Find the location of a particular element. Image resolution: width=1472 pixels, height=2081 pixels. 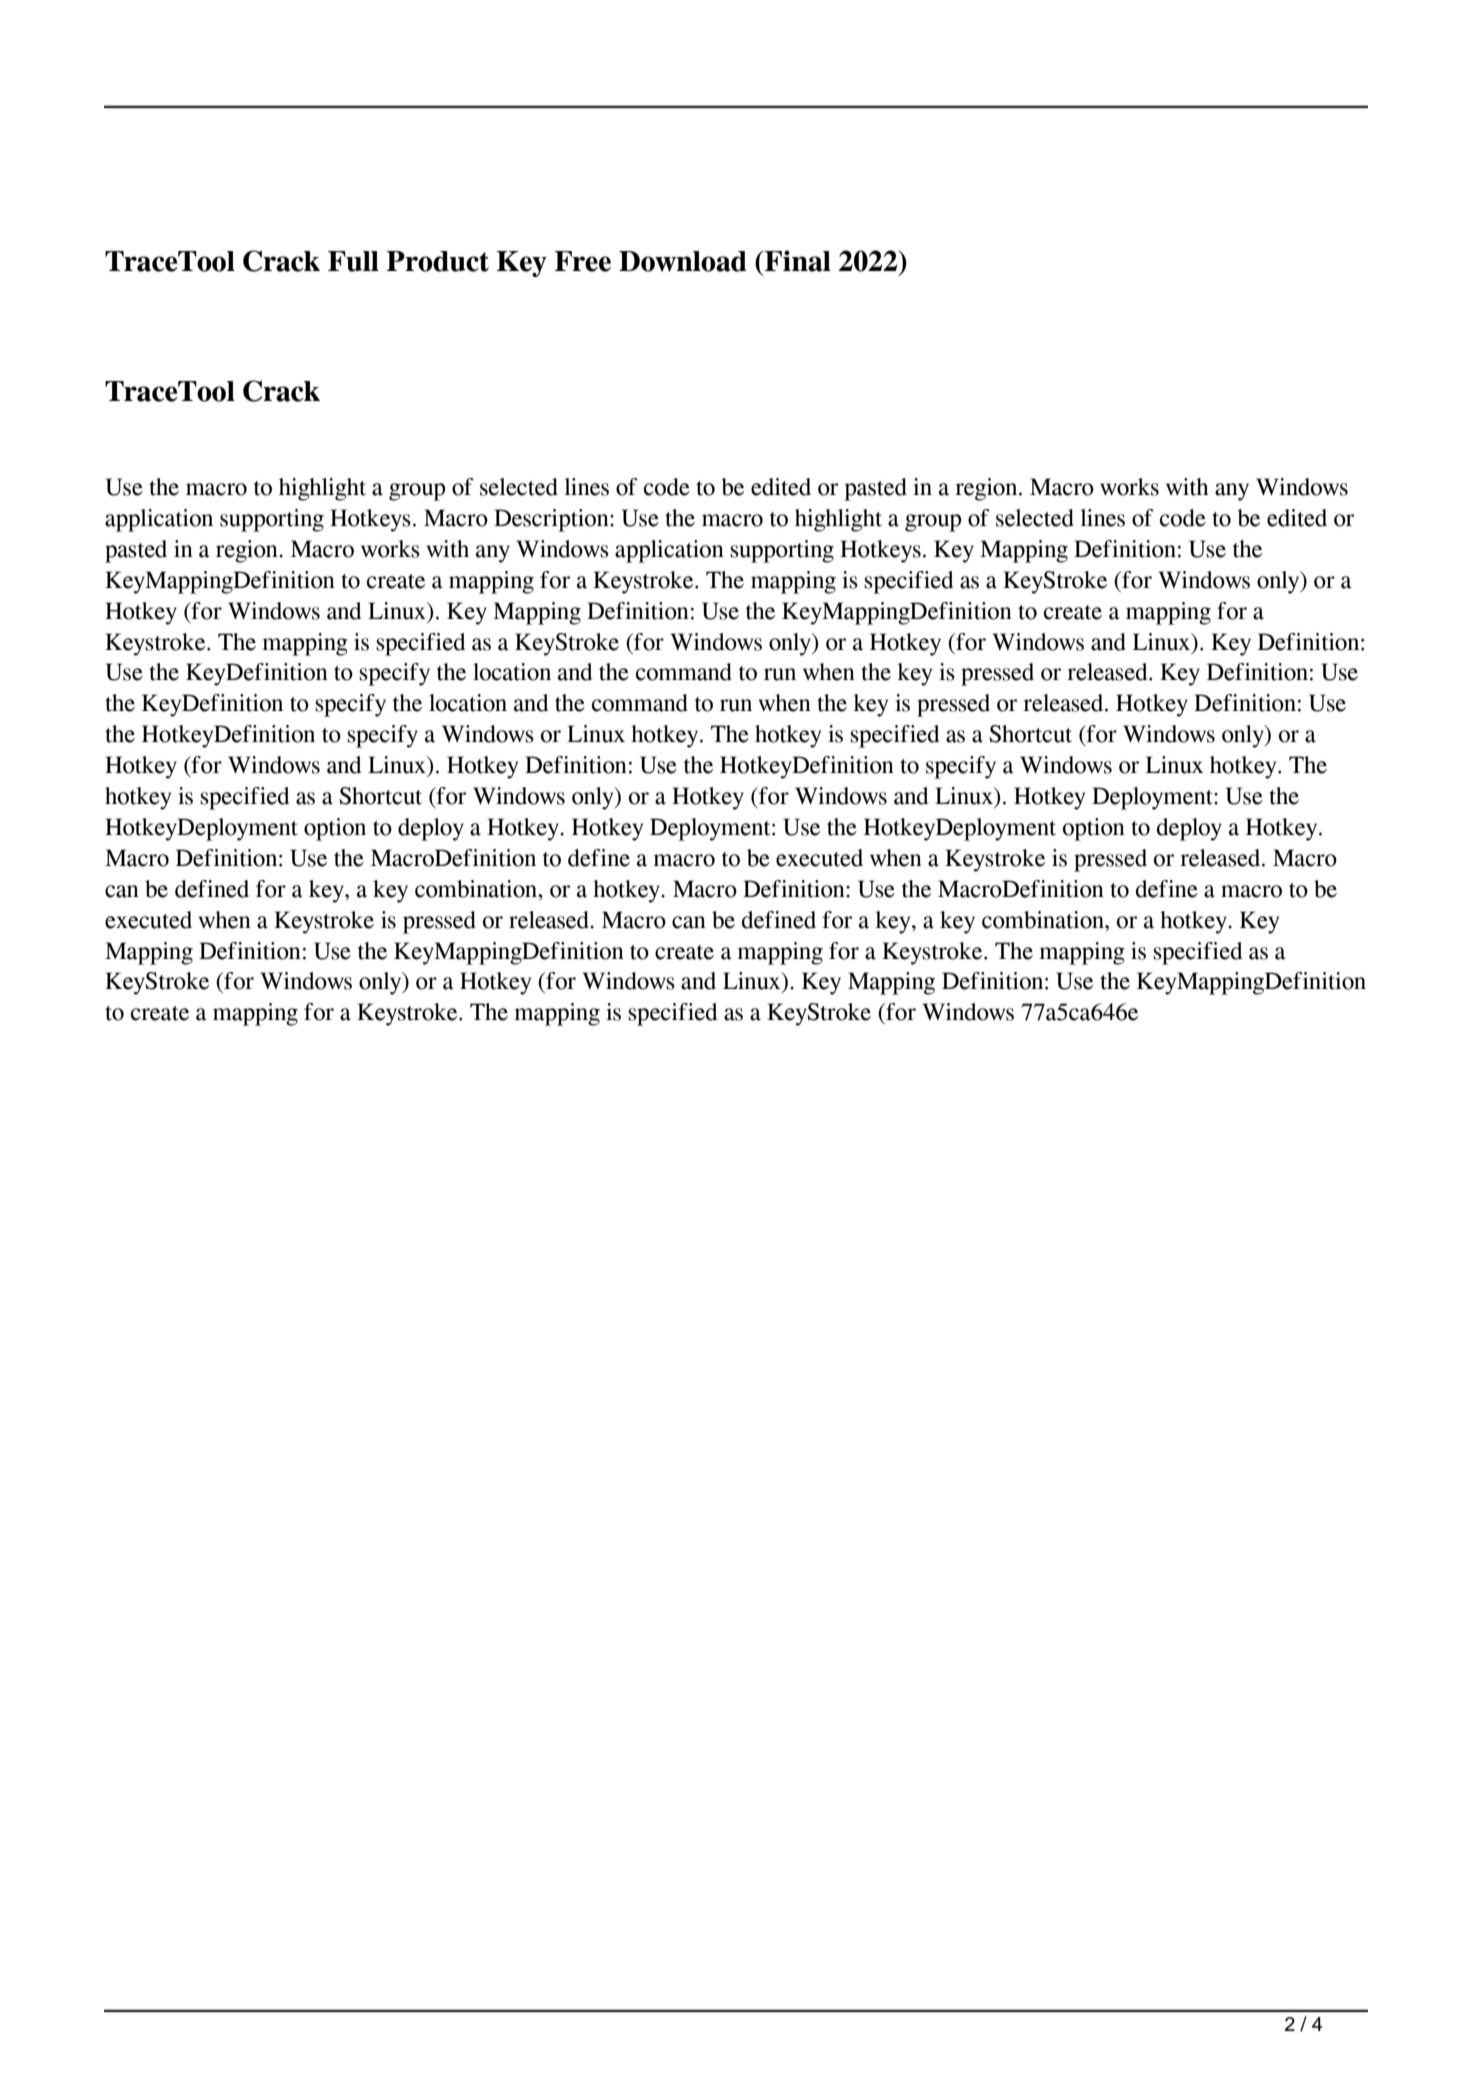

Description is located at coordinates (552, 520).
